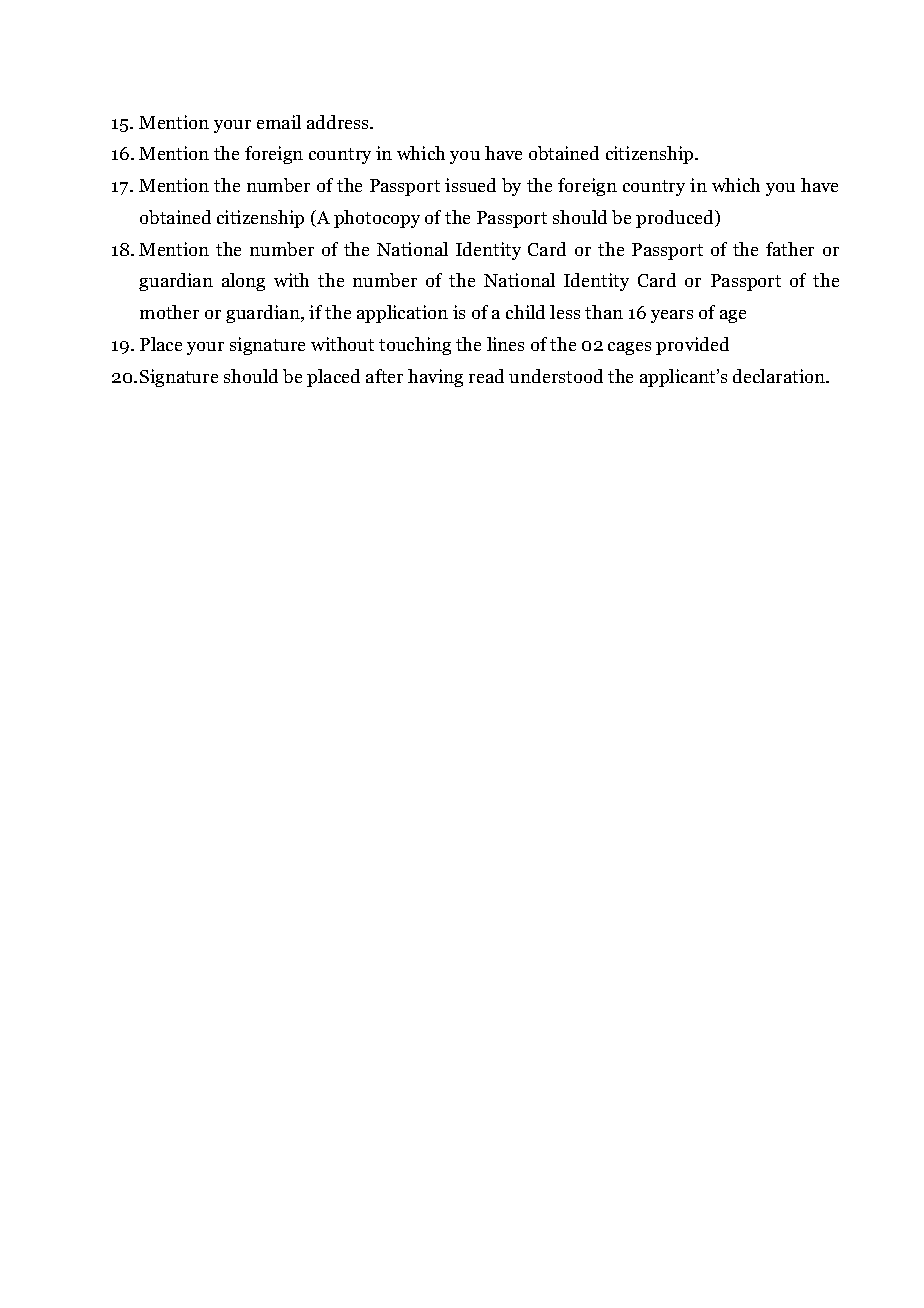 The height and width of the screenshot is (1308, 924). What do you see at coordinates (279, 122) in the screenshot?
I see `email` at bounding box center [279, 122].
